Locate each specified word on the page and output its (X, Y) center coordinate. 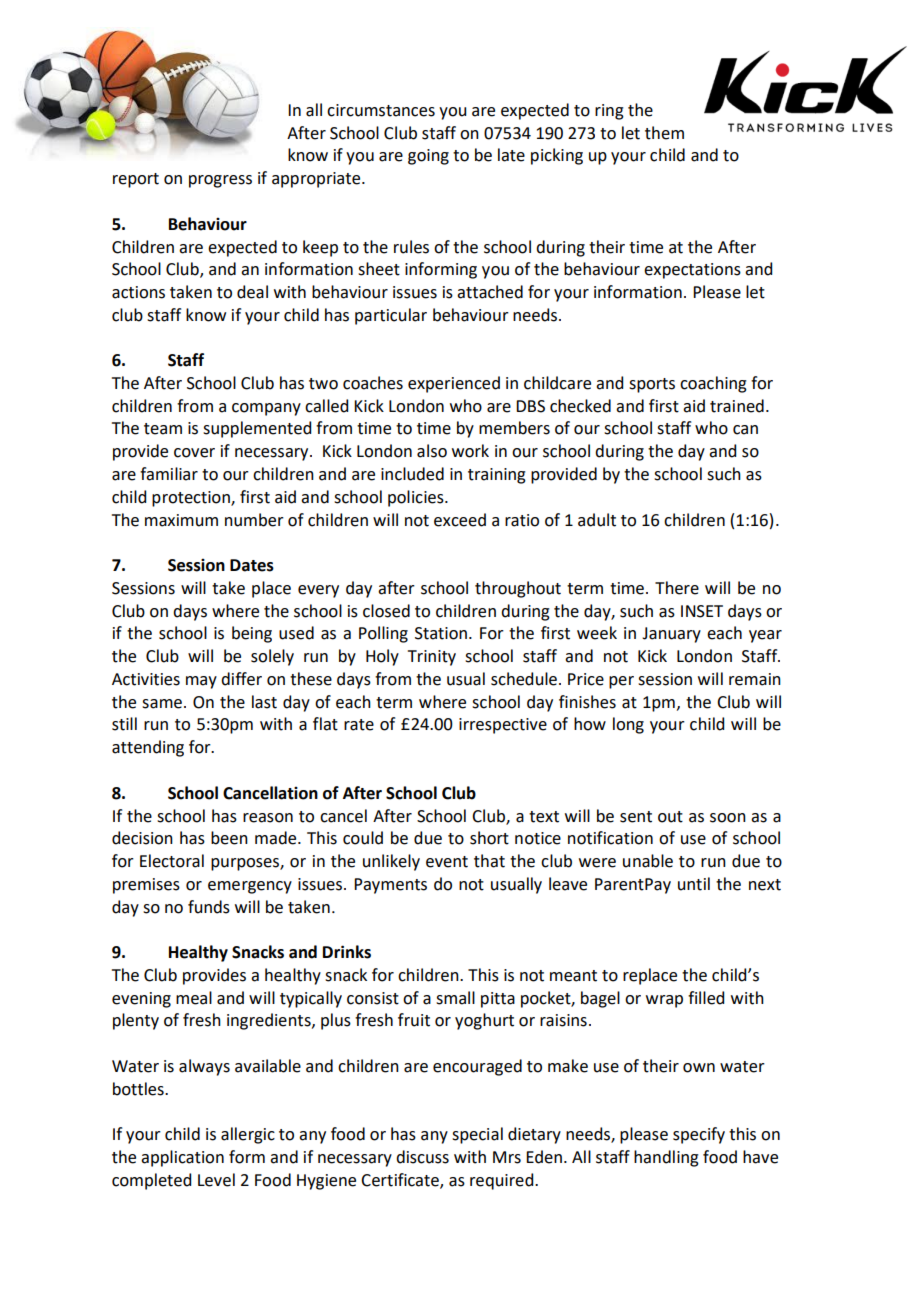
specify (699, 1135)
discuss (422, 1157)
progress (220, 181)
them (664, 133)
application (182, 1158)
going (428, 157)
